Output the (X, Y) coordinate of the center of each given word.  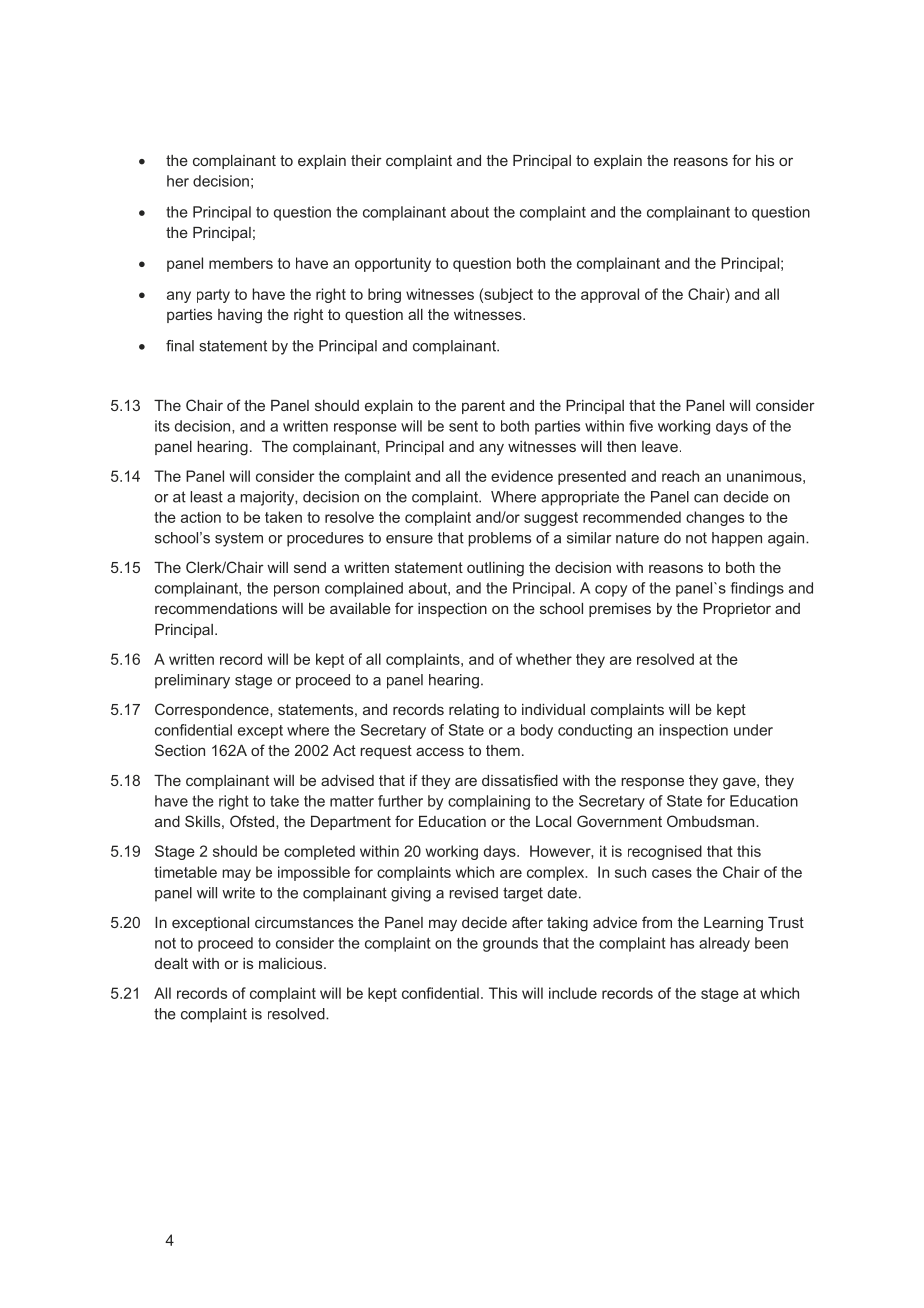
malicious (292, 963)
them (503, 750)
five (641, 426)
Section (180, 750)
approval (610, 295)
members (241, 263)
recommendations (216, 608)
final (180, 346)
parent (483, 407)
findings (757, 589)
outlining (495, 569)
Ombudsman (712, 821)
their (366, 160)
